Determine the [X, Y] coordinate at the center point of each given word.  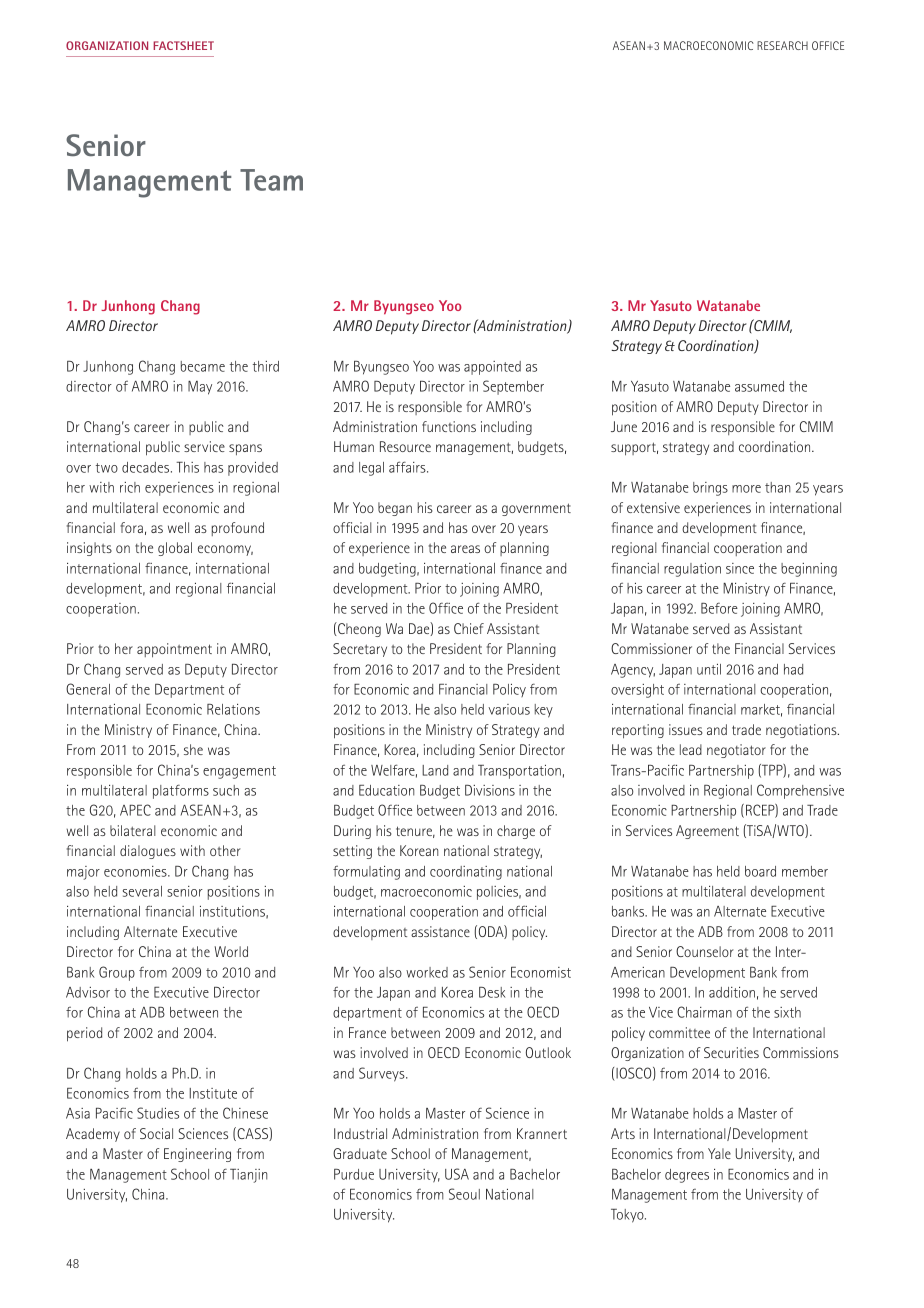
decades [147, 467]
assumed [759, 386]
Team [271, 180]
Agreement [707, 832]
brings [710, 489]
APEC [135, 810]
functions [449, 426]
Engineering [197, 1155]
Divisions [490, 790]
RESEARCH [782, 45]
